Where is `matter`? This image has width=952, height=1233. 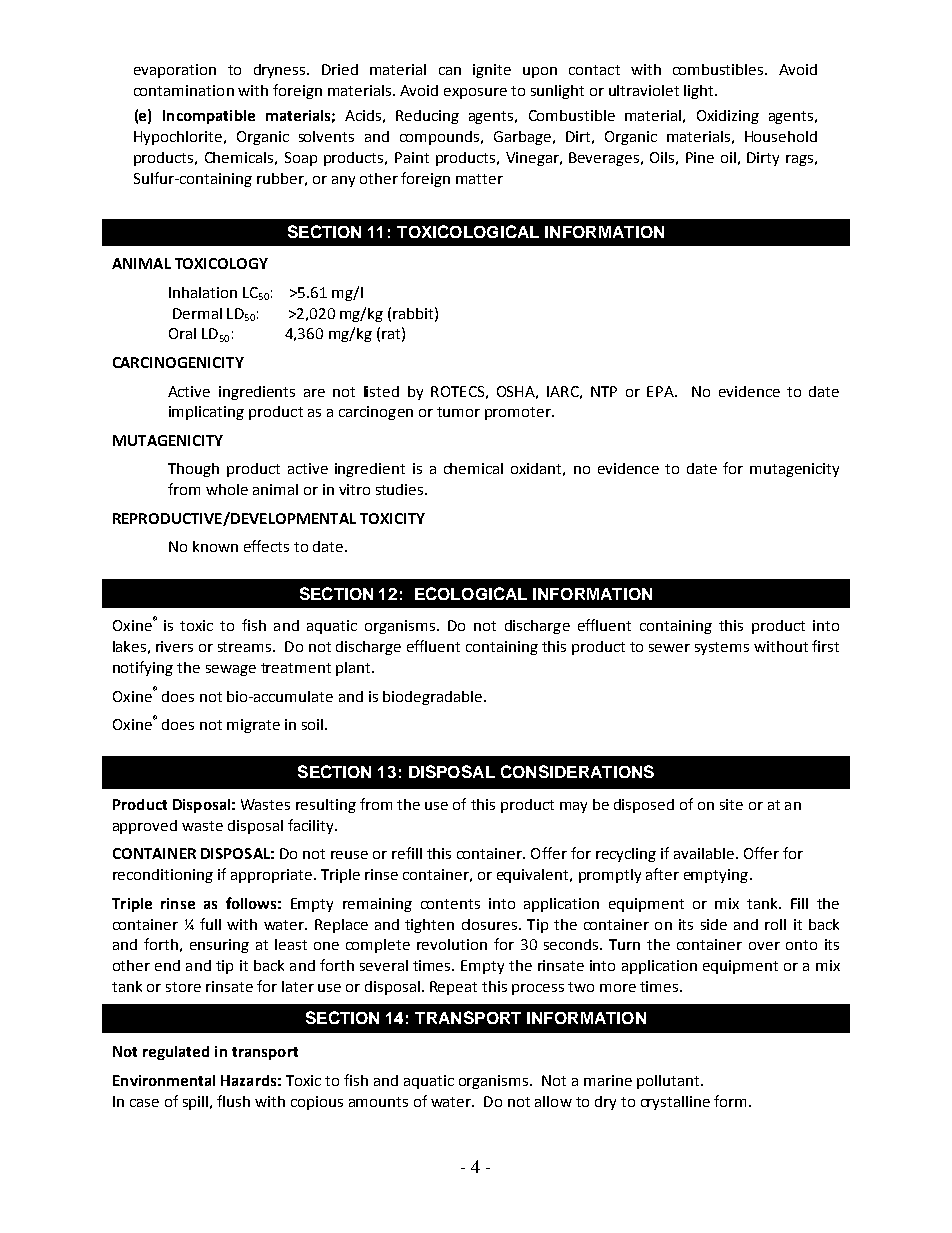 matter is located at coordinates (479, 179).
